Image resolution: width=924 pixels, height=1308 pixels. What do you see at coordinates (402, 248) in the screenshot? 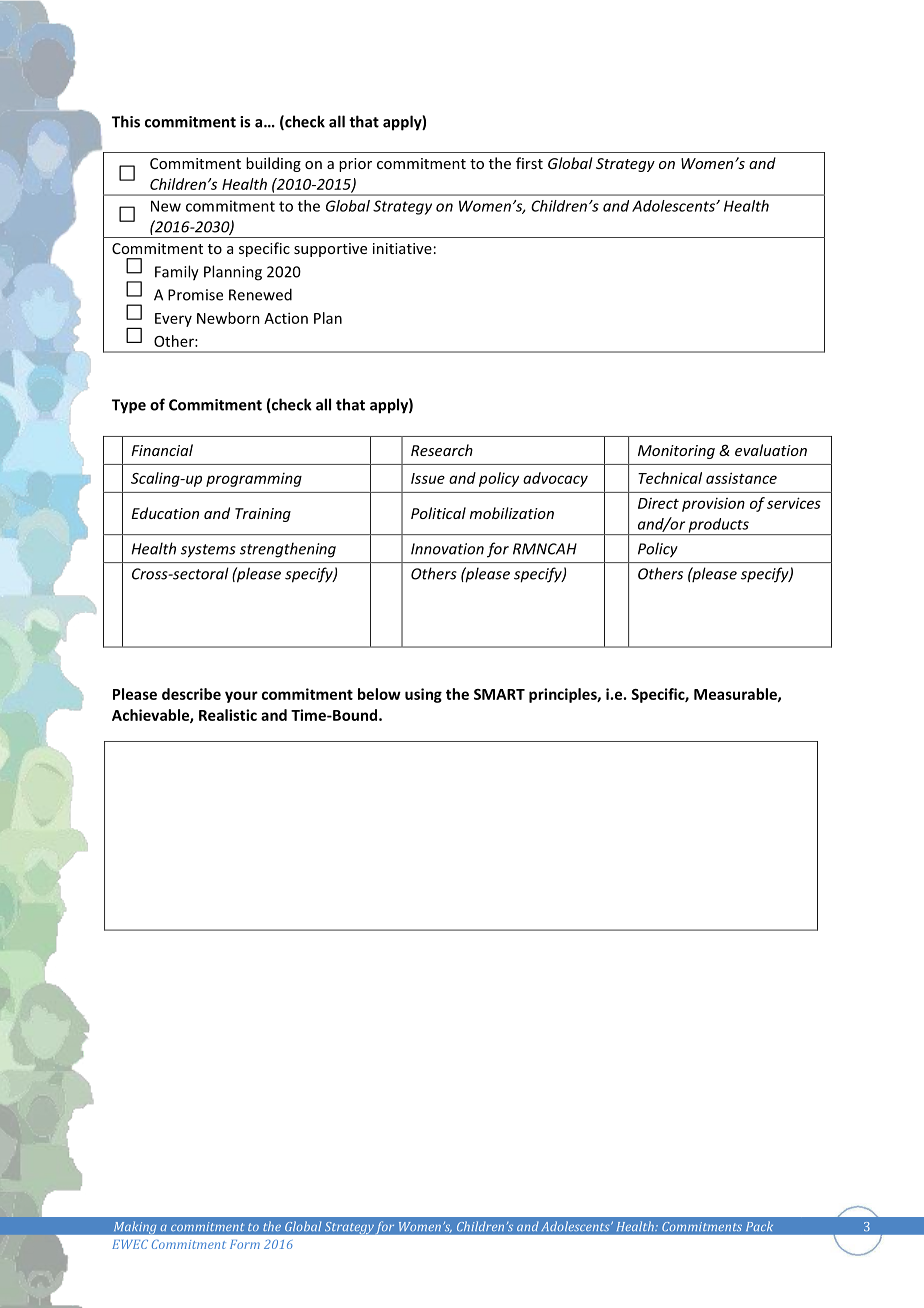
I see `initiative` at bounding box center [402, 248].
